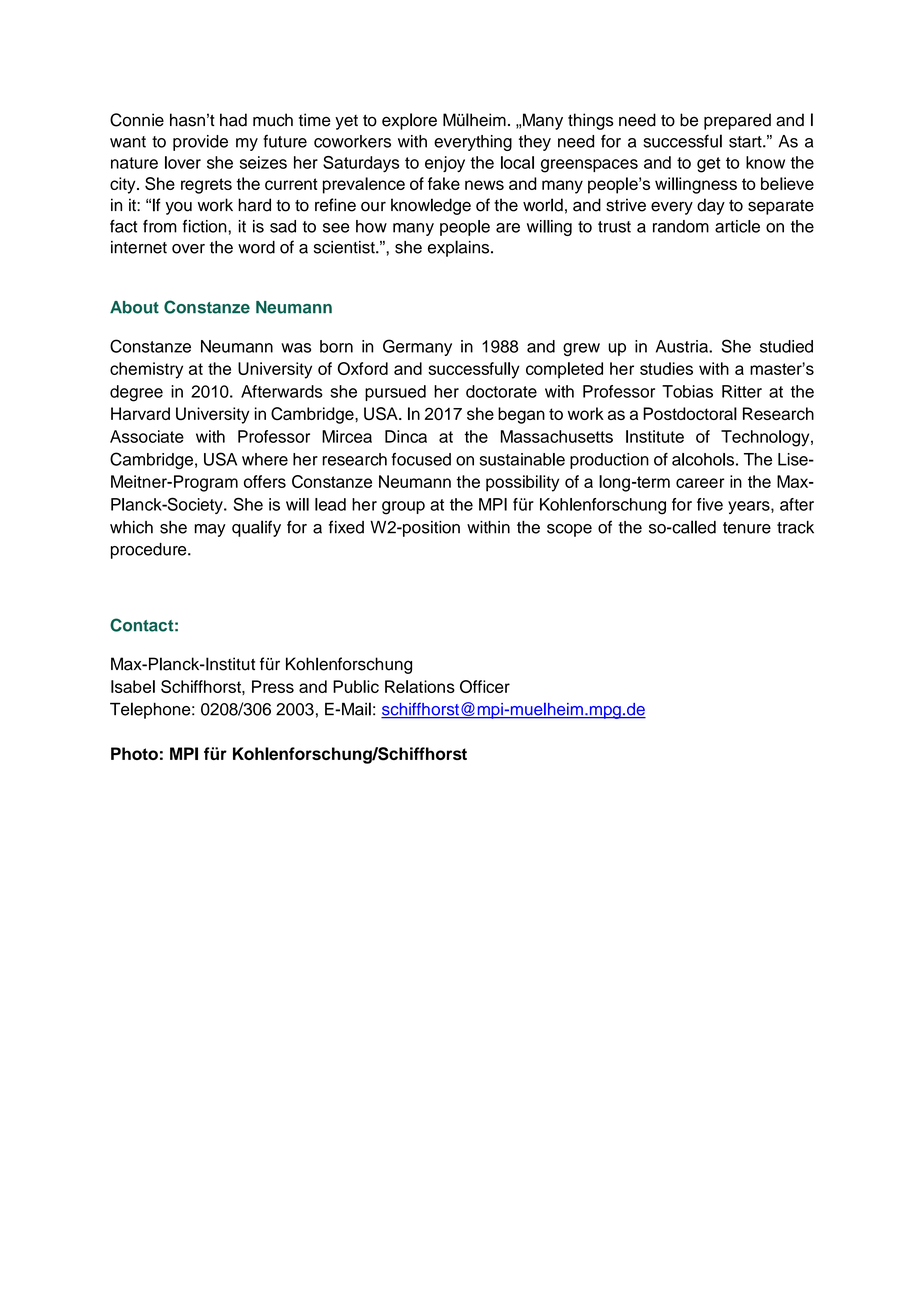  Describe the element at coordinates (485, 686) in the screenshot. I see `Officer` at that location.
